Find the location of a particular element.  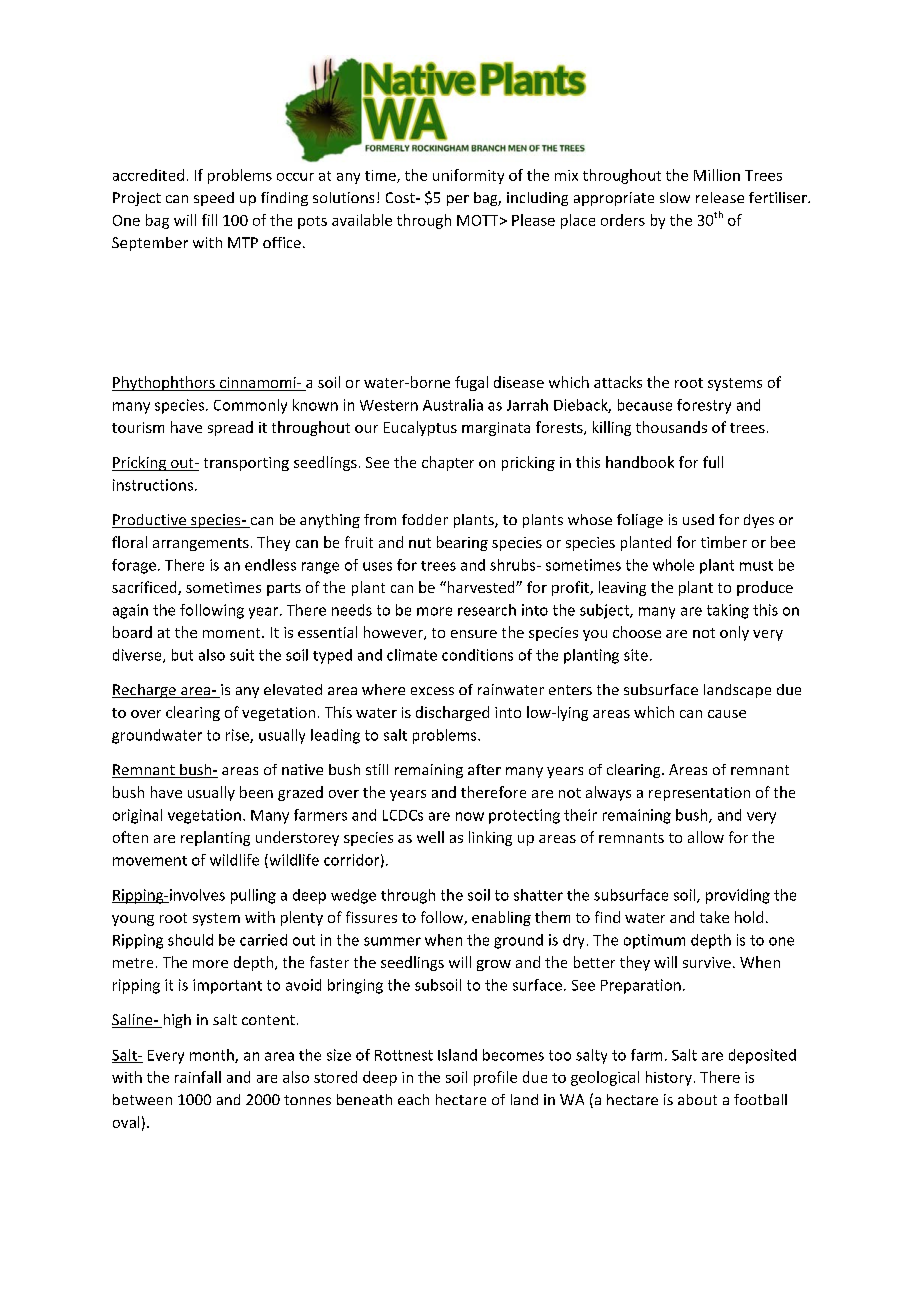

taking is located at coordinates (728, 611).
